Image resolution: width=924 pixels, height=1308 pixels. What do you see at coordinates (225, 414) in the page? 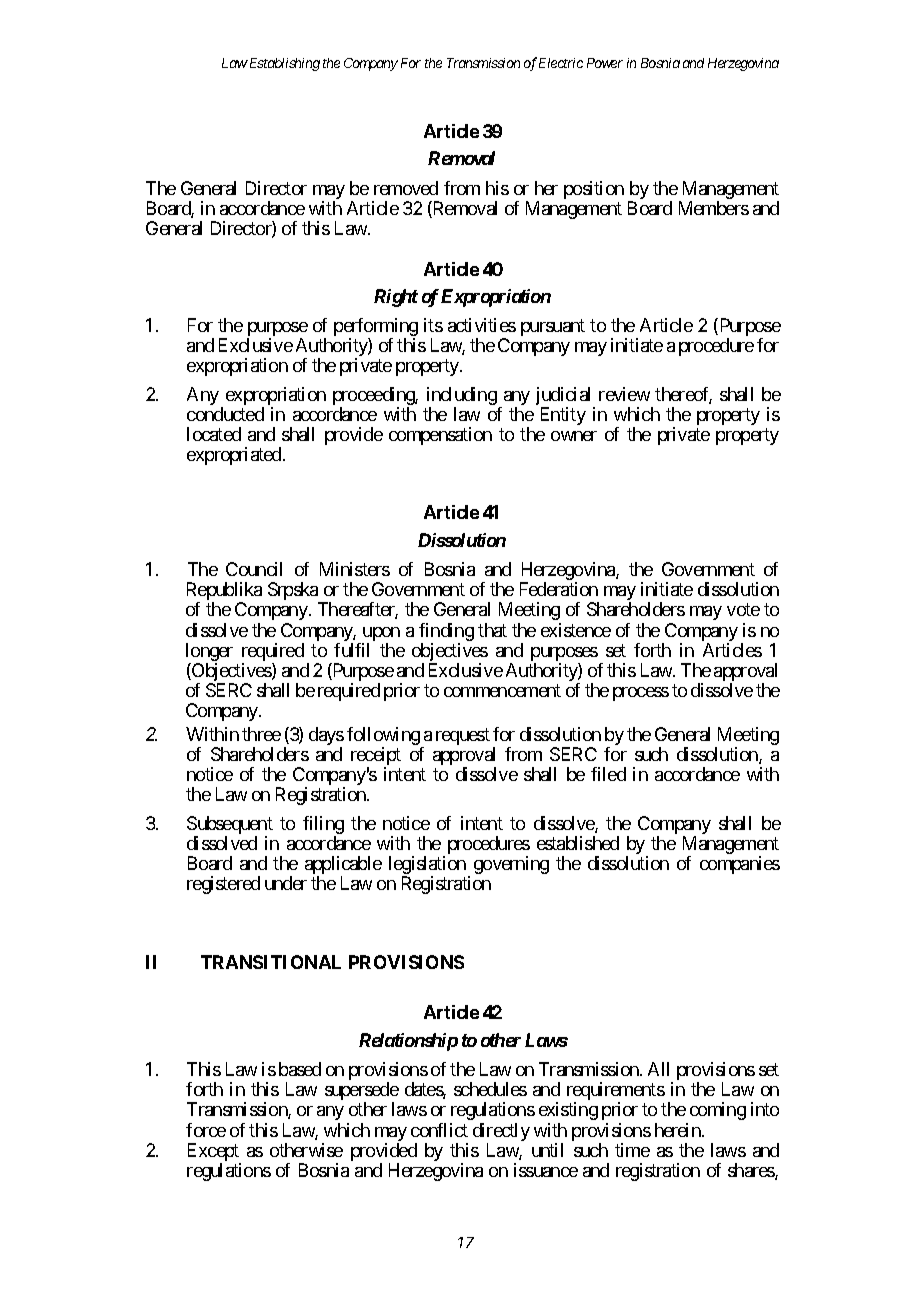
I see `conducted` at bounding box center [225, 414].
